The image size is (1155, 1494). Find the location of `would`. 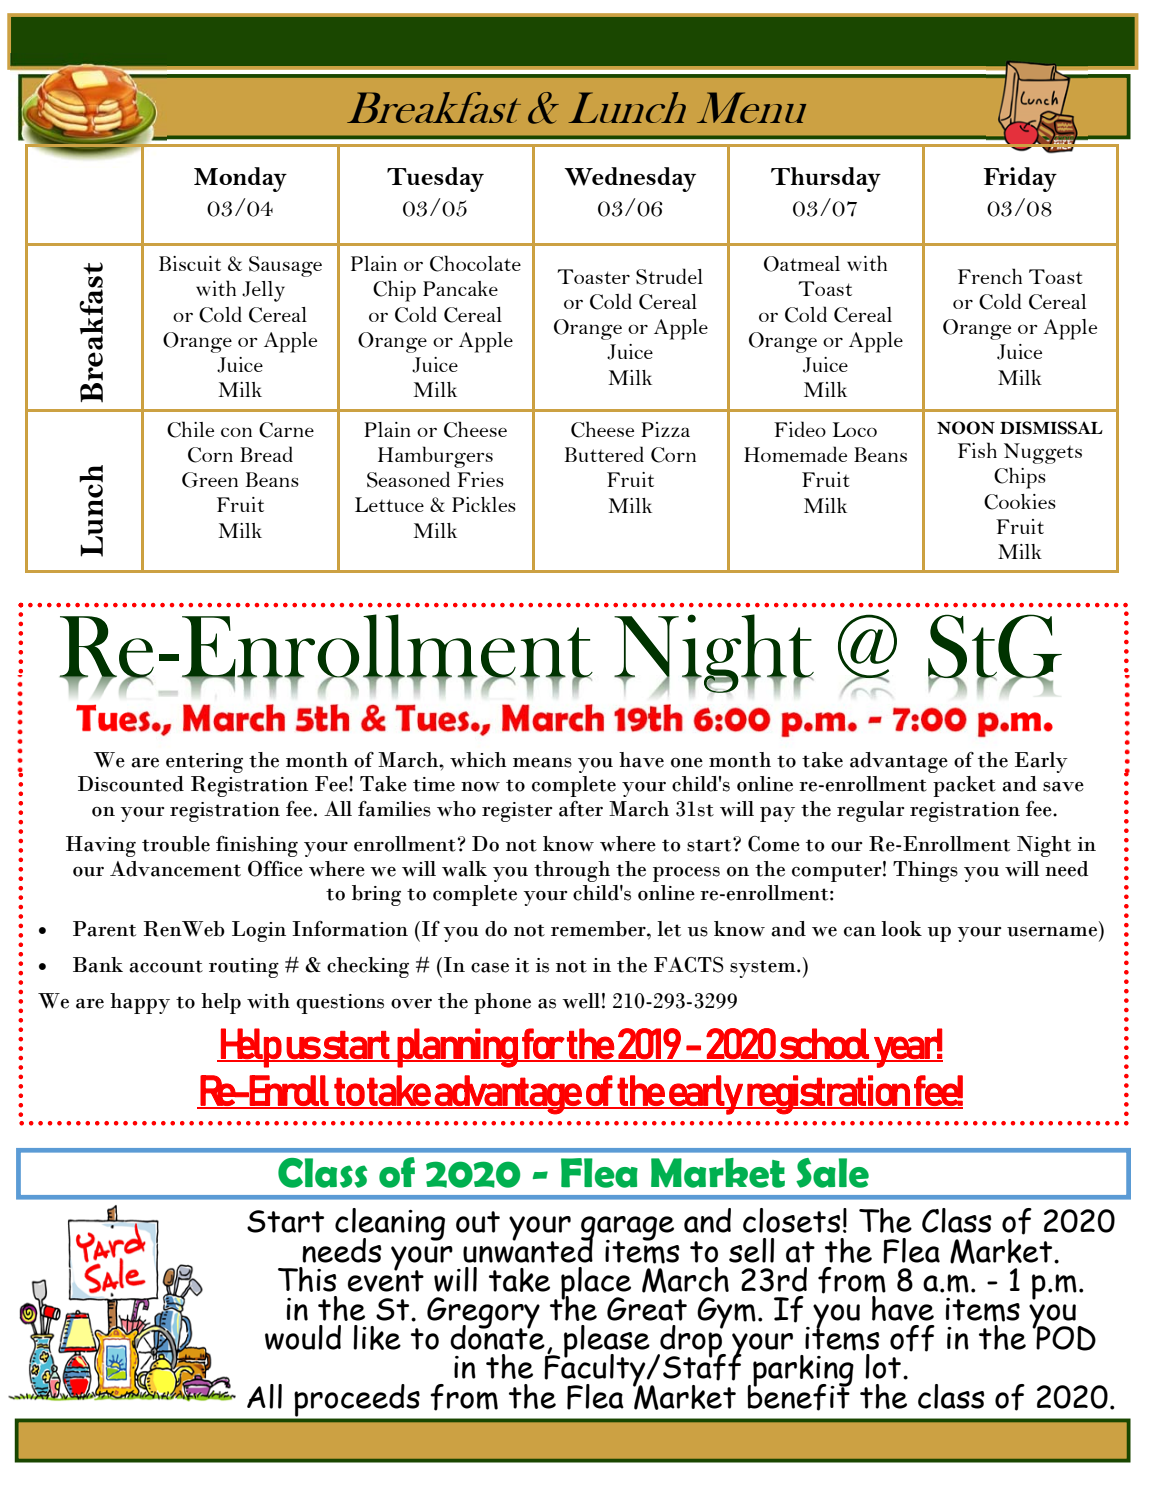

would is located at coordinates (303, 1337).
